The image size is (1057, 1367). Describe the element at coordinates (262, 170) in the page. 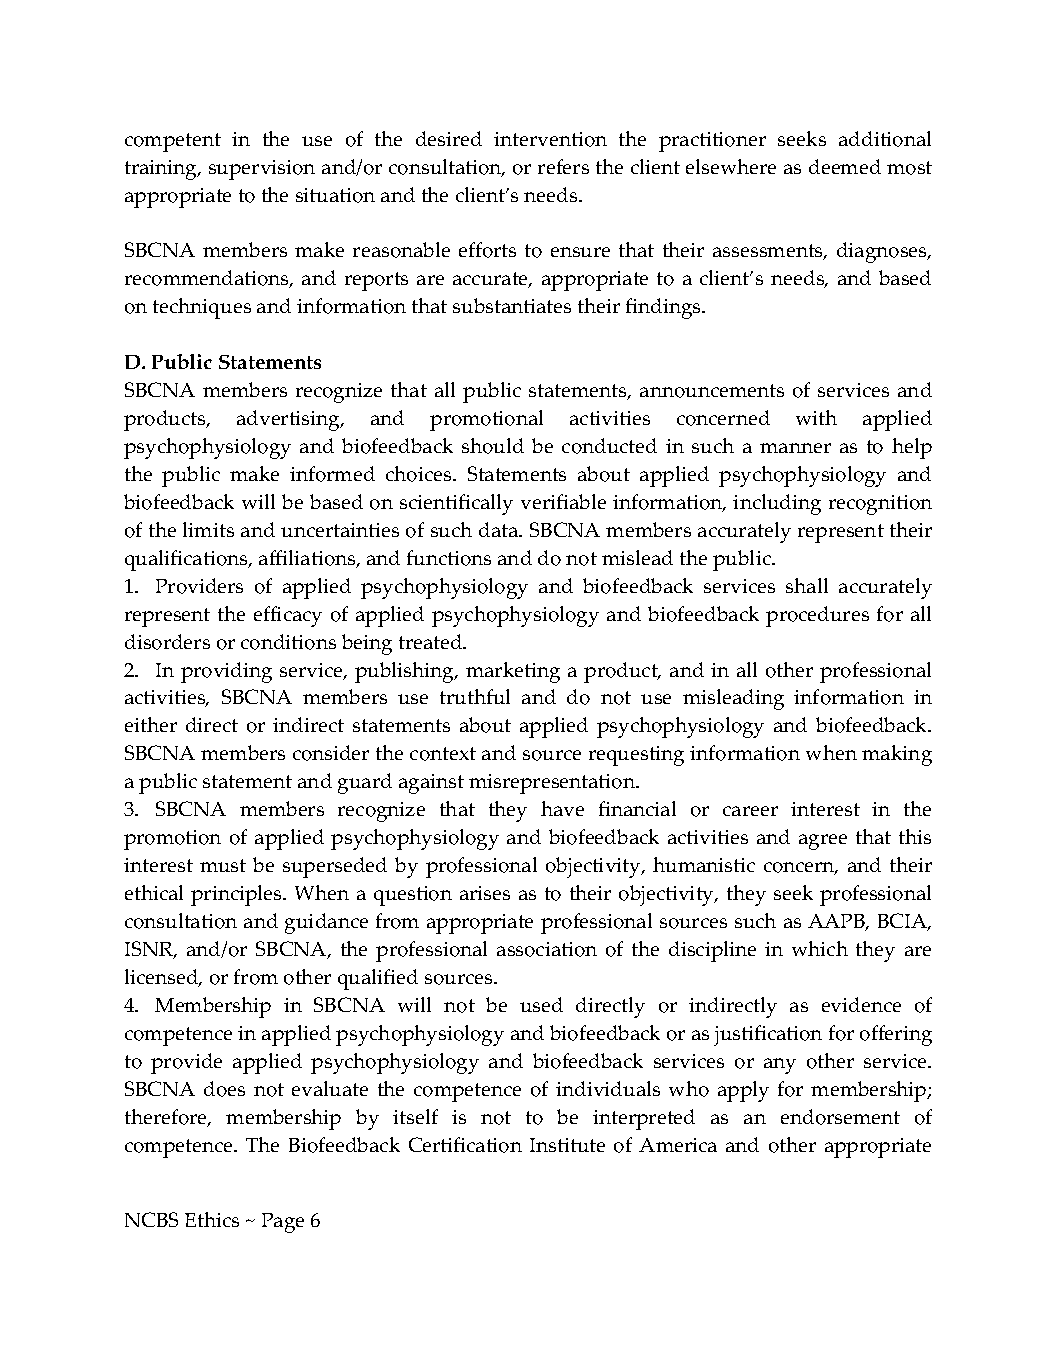

I see `supervision` at that location.
